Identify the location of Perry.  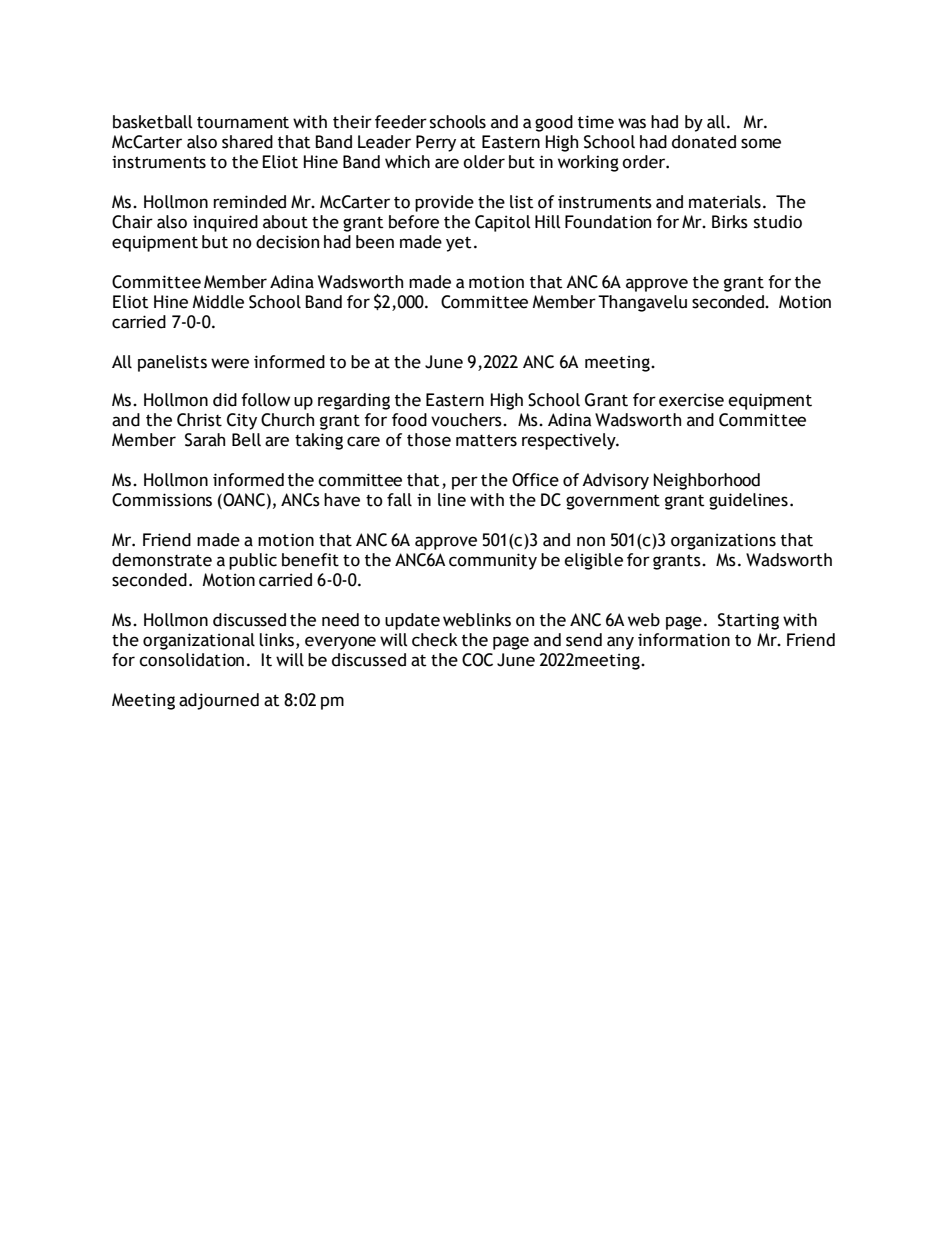
(436, 143).
